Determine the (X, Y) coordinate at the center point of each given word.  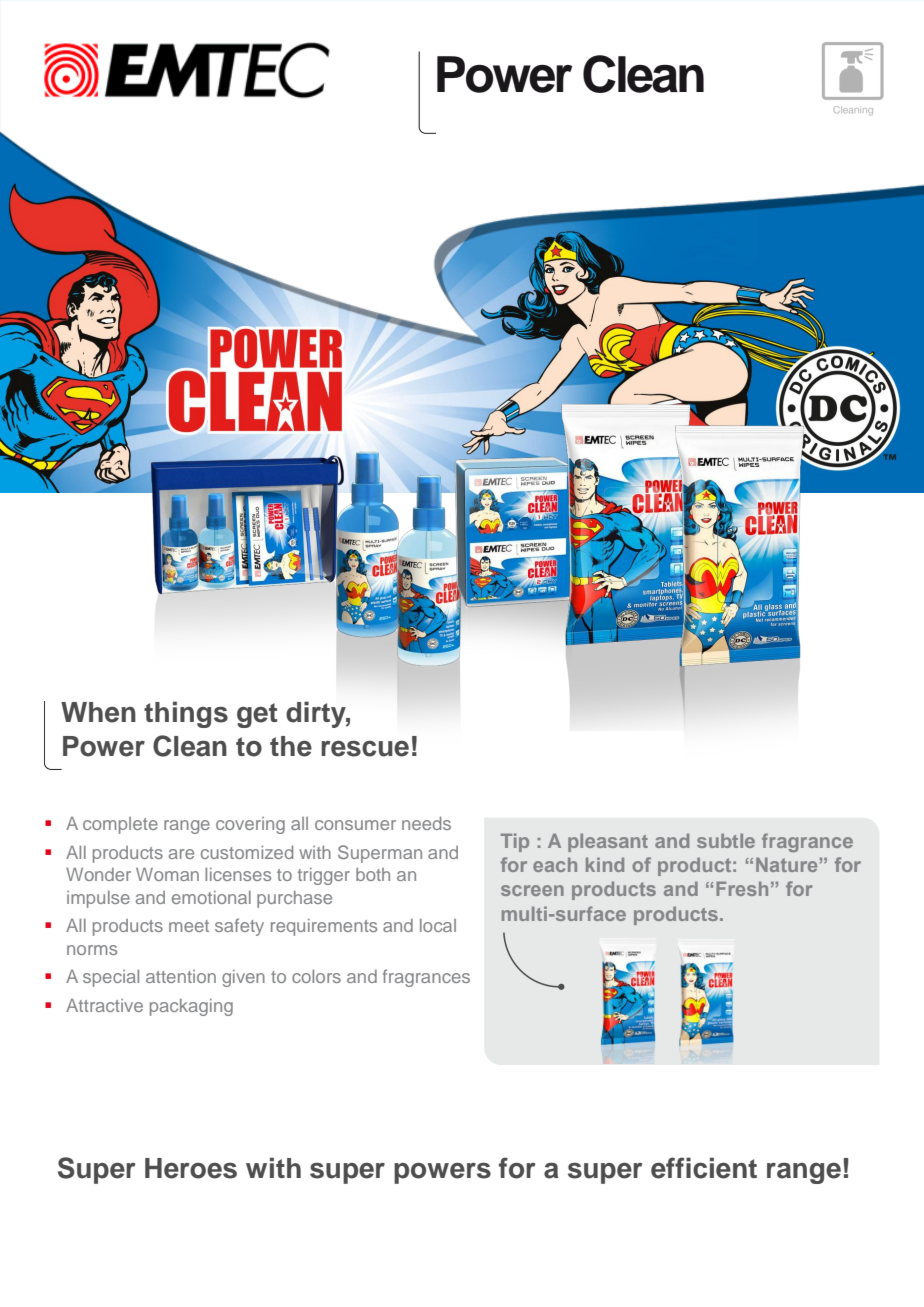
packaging (191, 1007)
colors (316, 976)
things (186, 714)
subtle (726, 841)
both (373, 874)
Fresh (742, 888)
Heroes (191, 1168)
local (438, 925)
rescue (365, 748)
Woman (167, 874)
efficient (704, 1168)
